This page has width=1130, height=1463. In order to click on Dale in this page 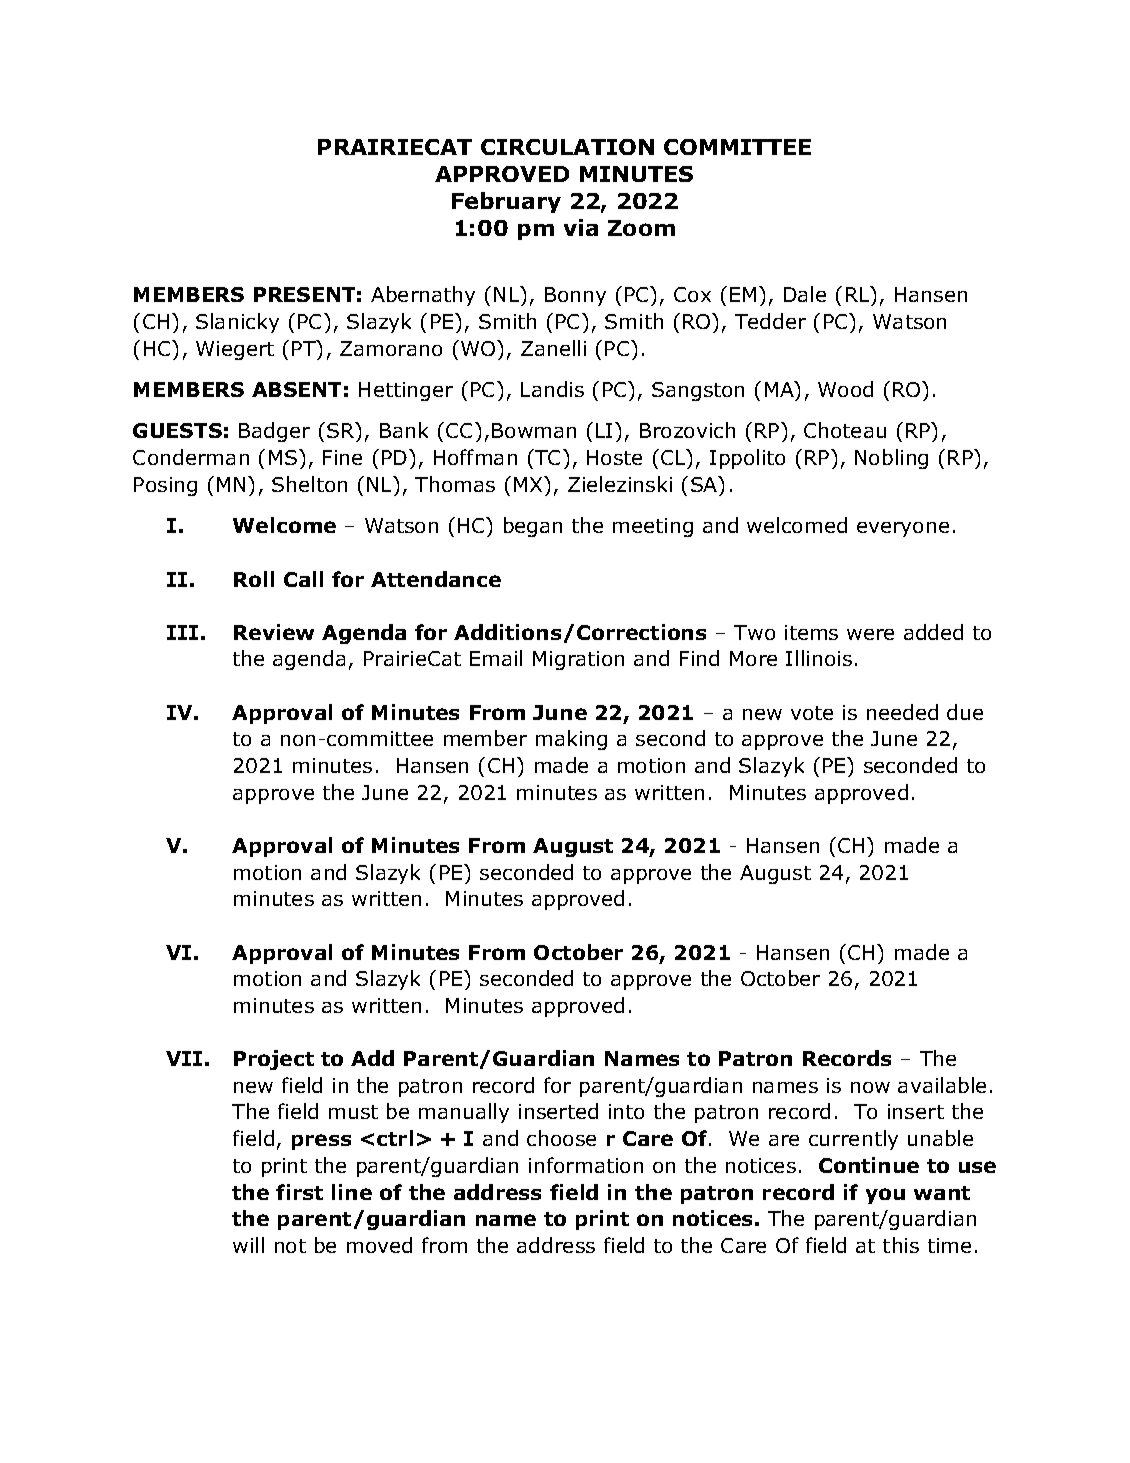, I will do `click(805, 294)`.
